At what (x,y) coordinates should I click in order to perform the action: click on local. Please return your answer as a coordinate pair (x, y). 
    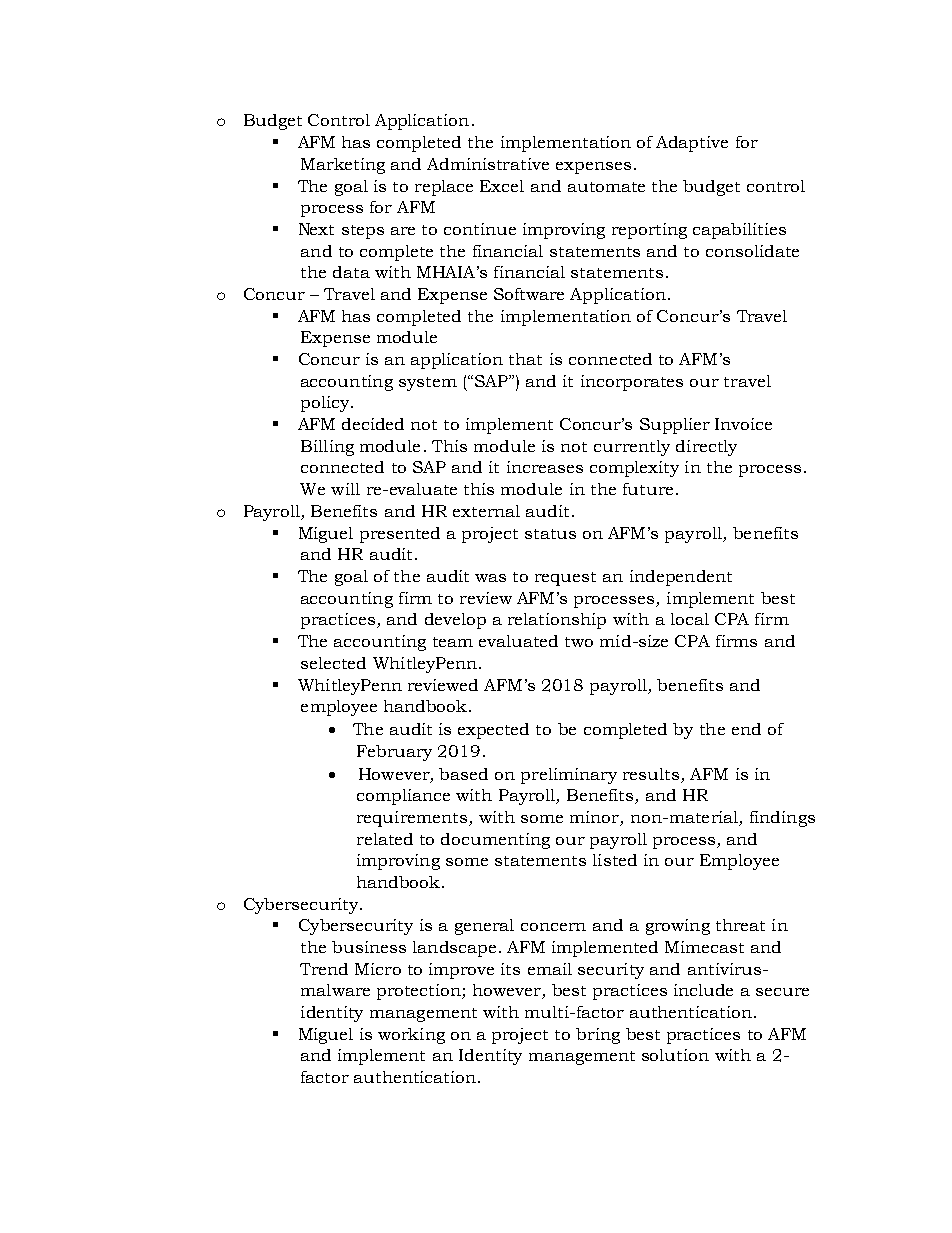
    Looking at the image, I should click on (690, 619).
